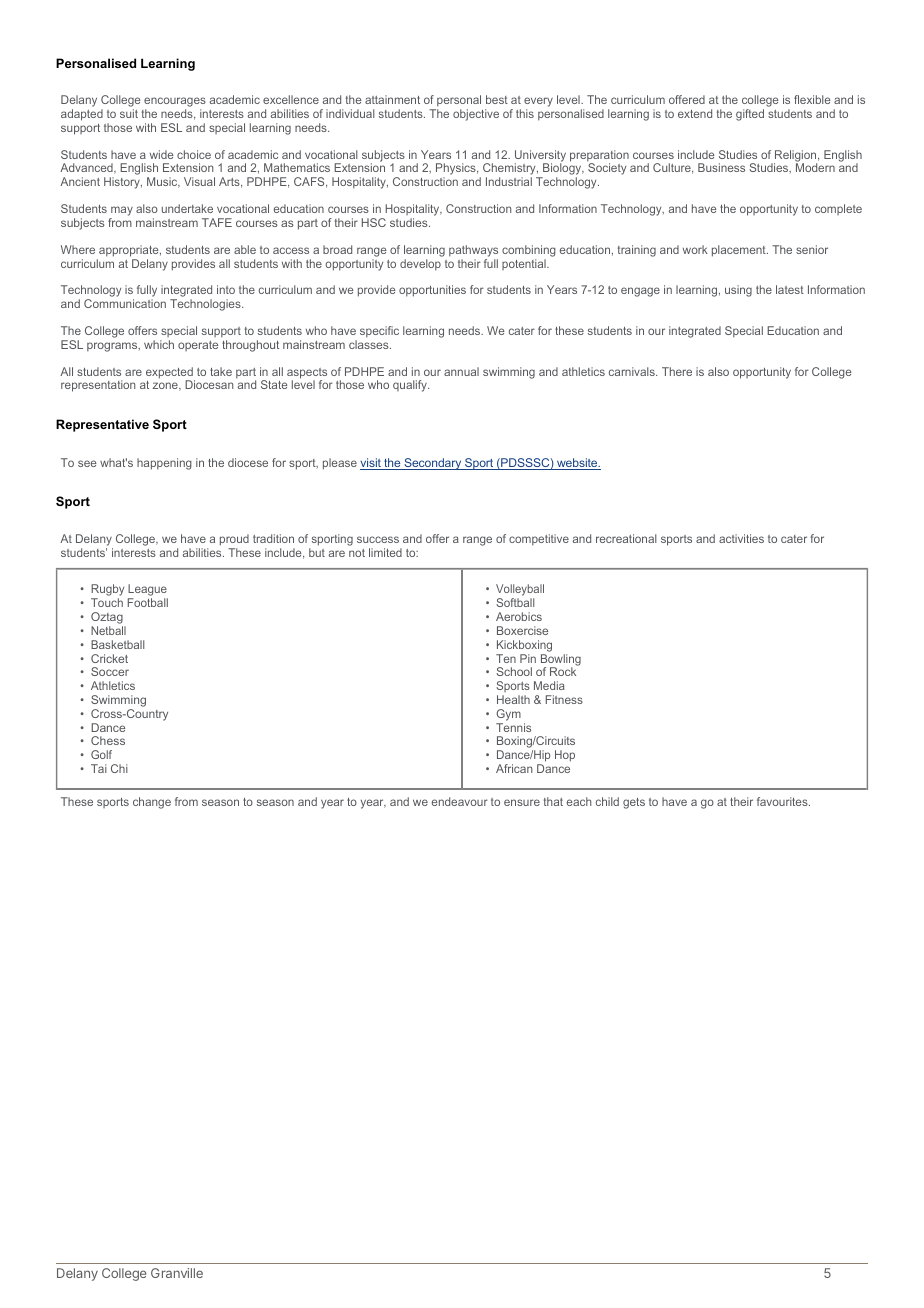  I want to click on expected, so click(170, 374).
